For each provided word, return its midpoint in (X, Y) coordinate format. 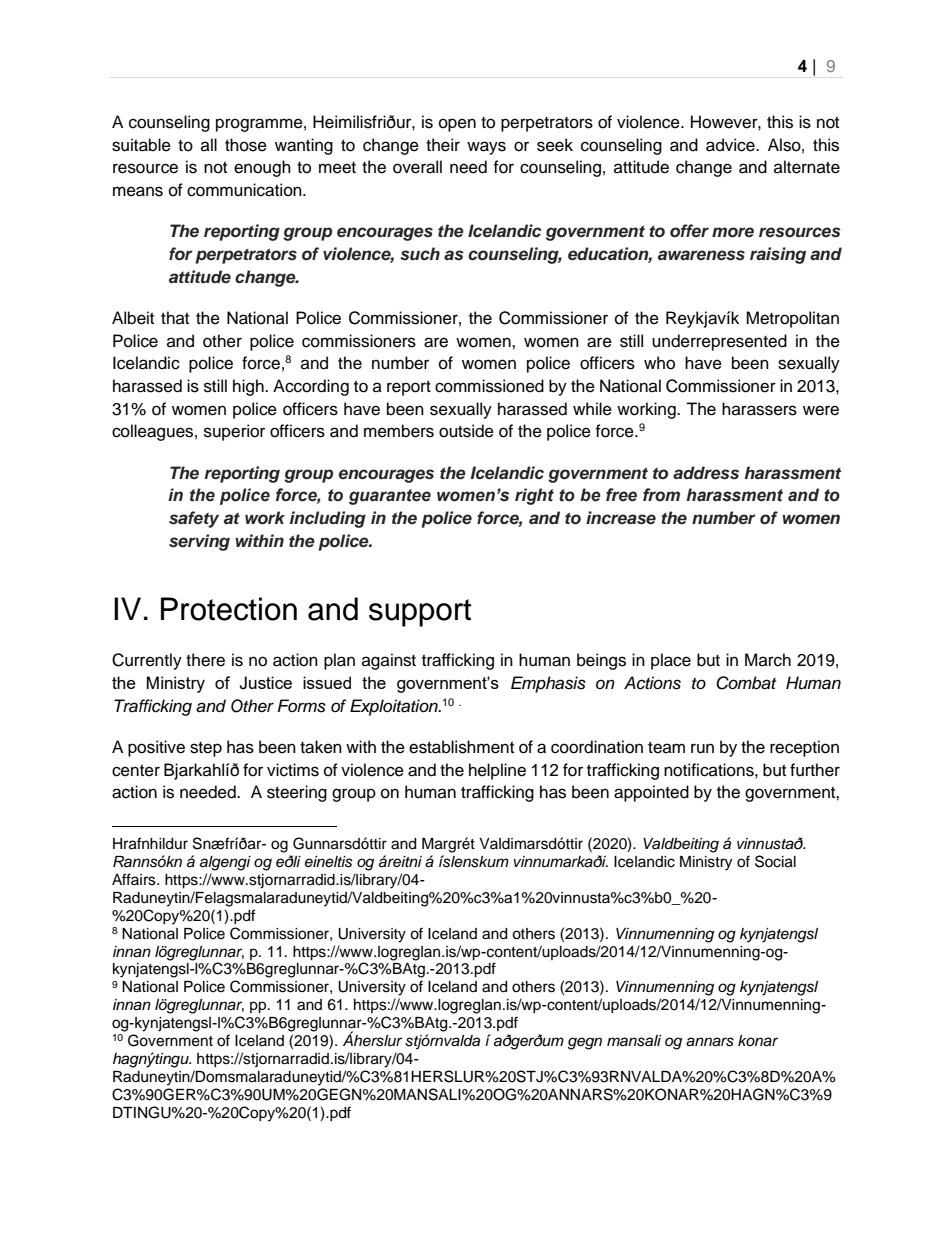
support (420, 613)
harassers (759, 409)
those (246, 145)
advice (731, 145)
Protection (229, 609)
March (768, 660)
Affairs (135, 879)
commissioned (489, 386)
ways (486, 148)
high (249, 387)
